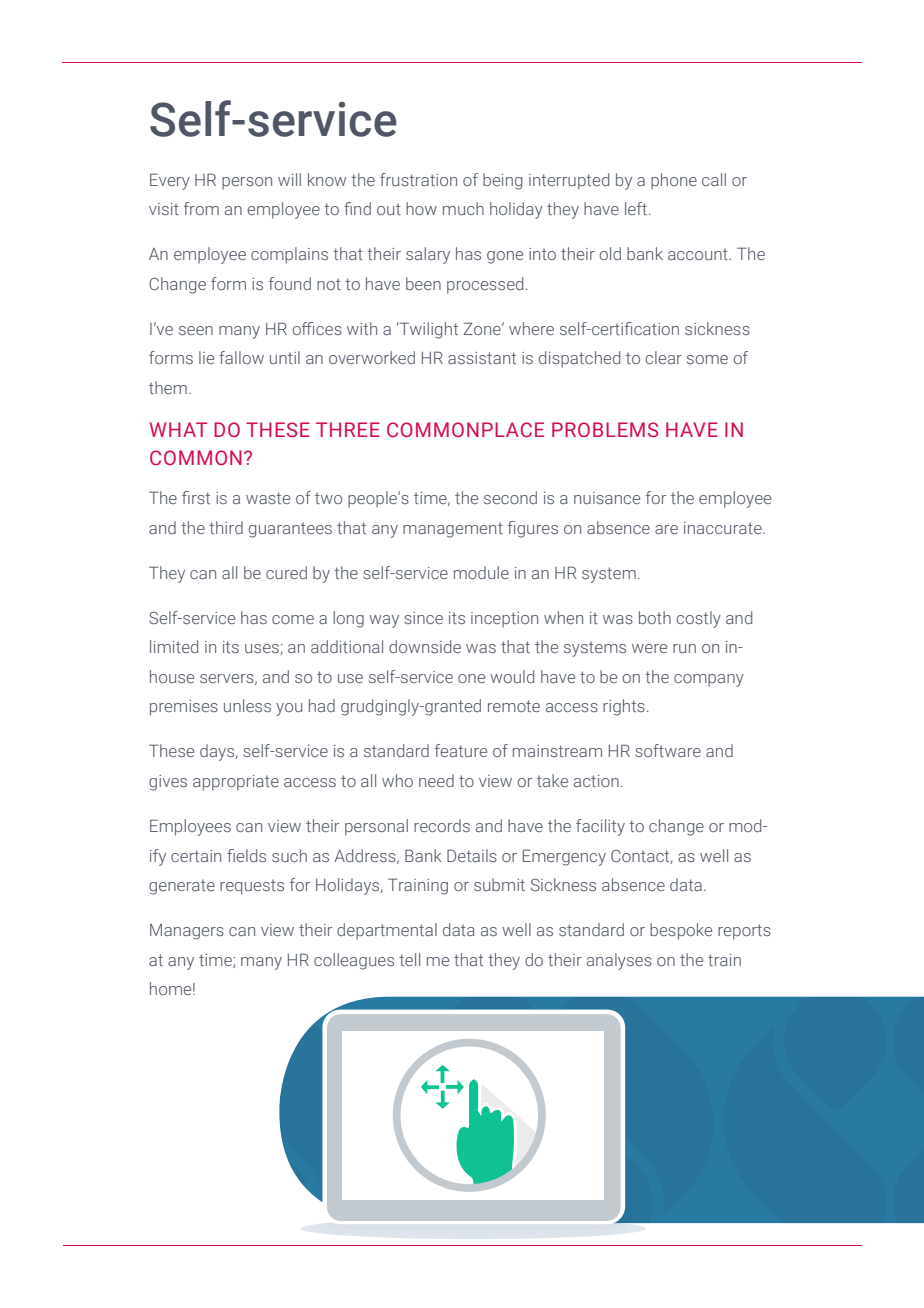  What do you see at coordinates (655, 617) in the document?
I see `both` at bounding box center [655, 617].
